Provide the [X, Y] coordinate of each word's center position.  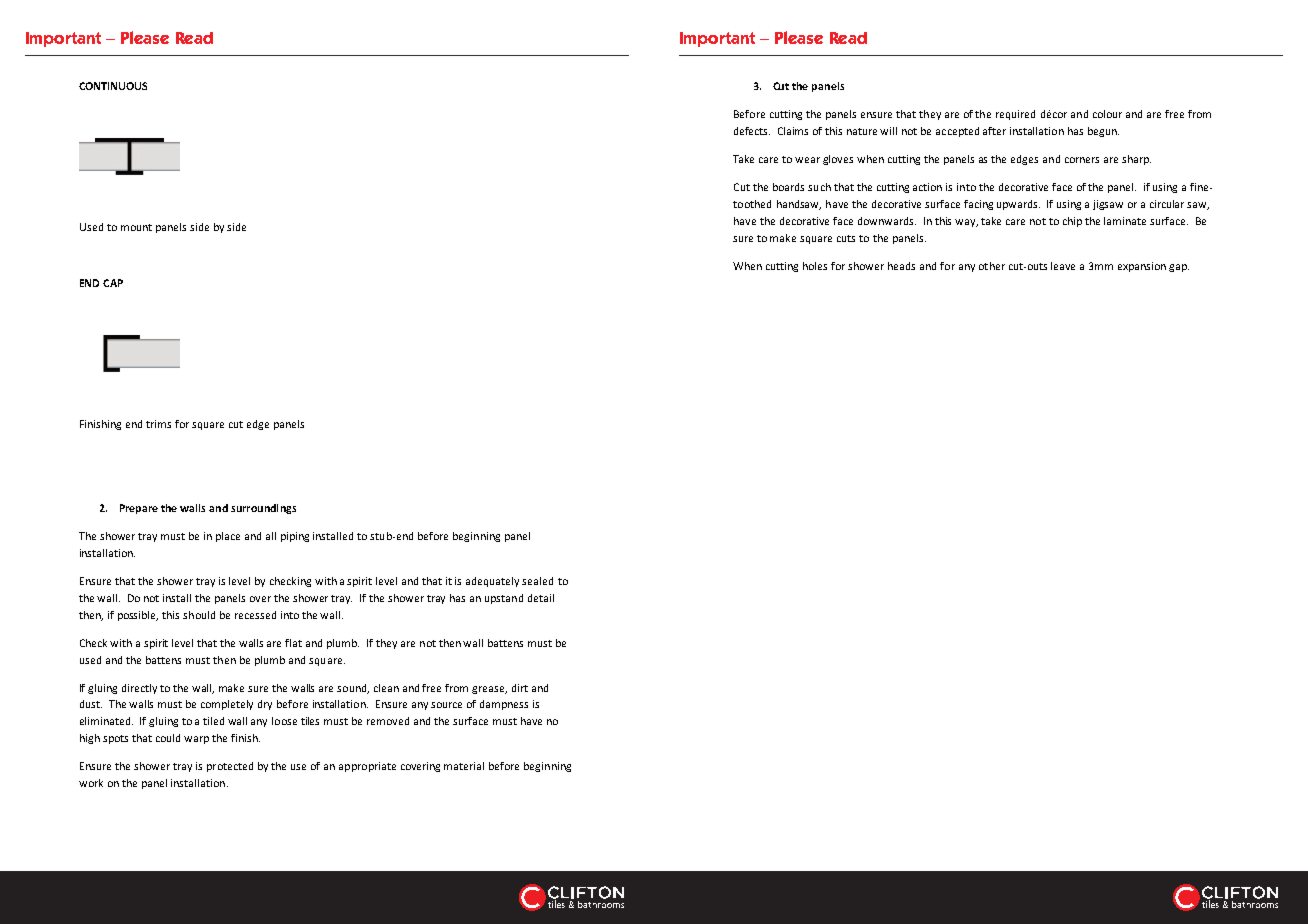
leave [1063, 266]
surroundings [263, 509]
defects [752, 131]
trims [158, 424]
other [992, 266]
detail [541, 598]
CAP [113, 283]
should [199, 615]
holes [815, 266]
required [1015, 115]
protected [230, 767]
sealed [537, 581]
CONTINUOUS [113, 86]
